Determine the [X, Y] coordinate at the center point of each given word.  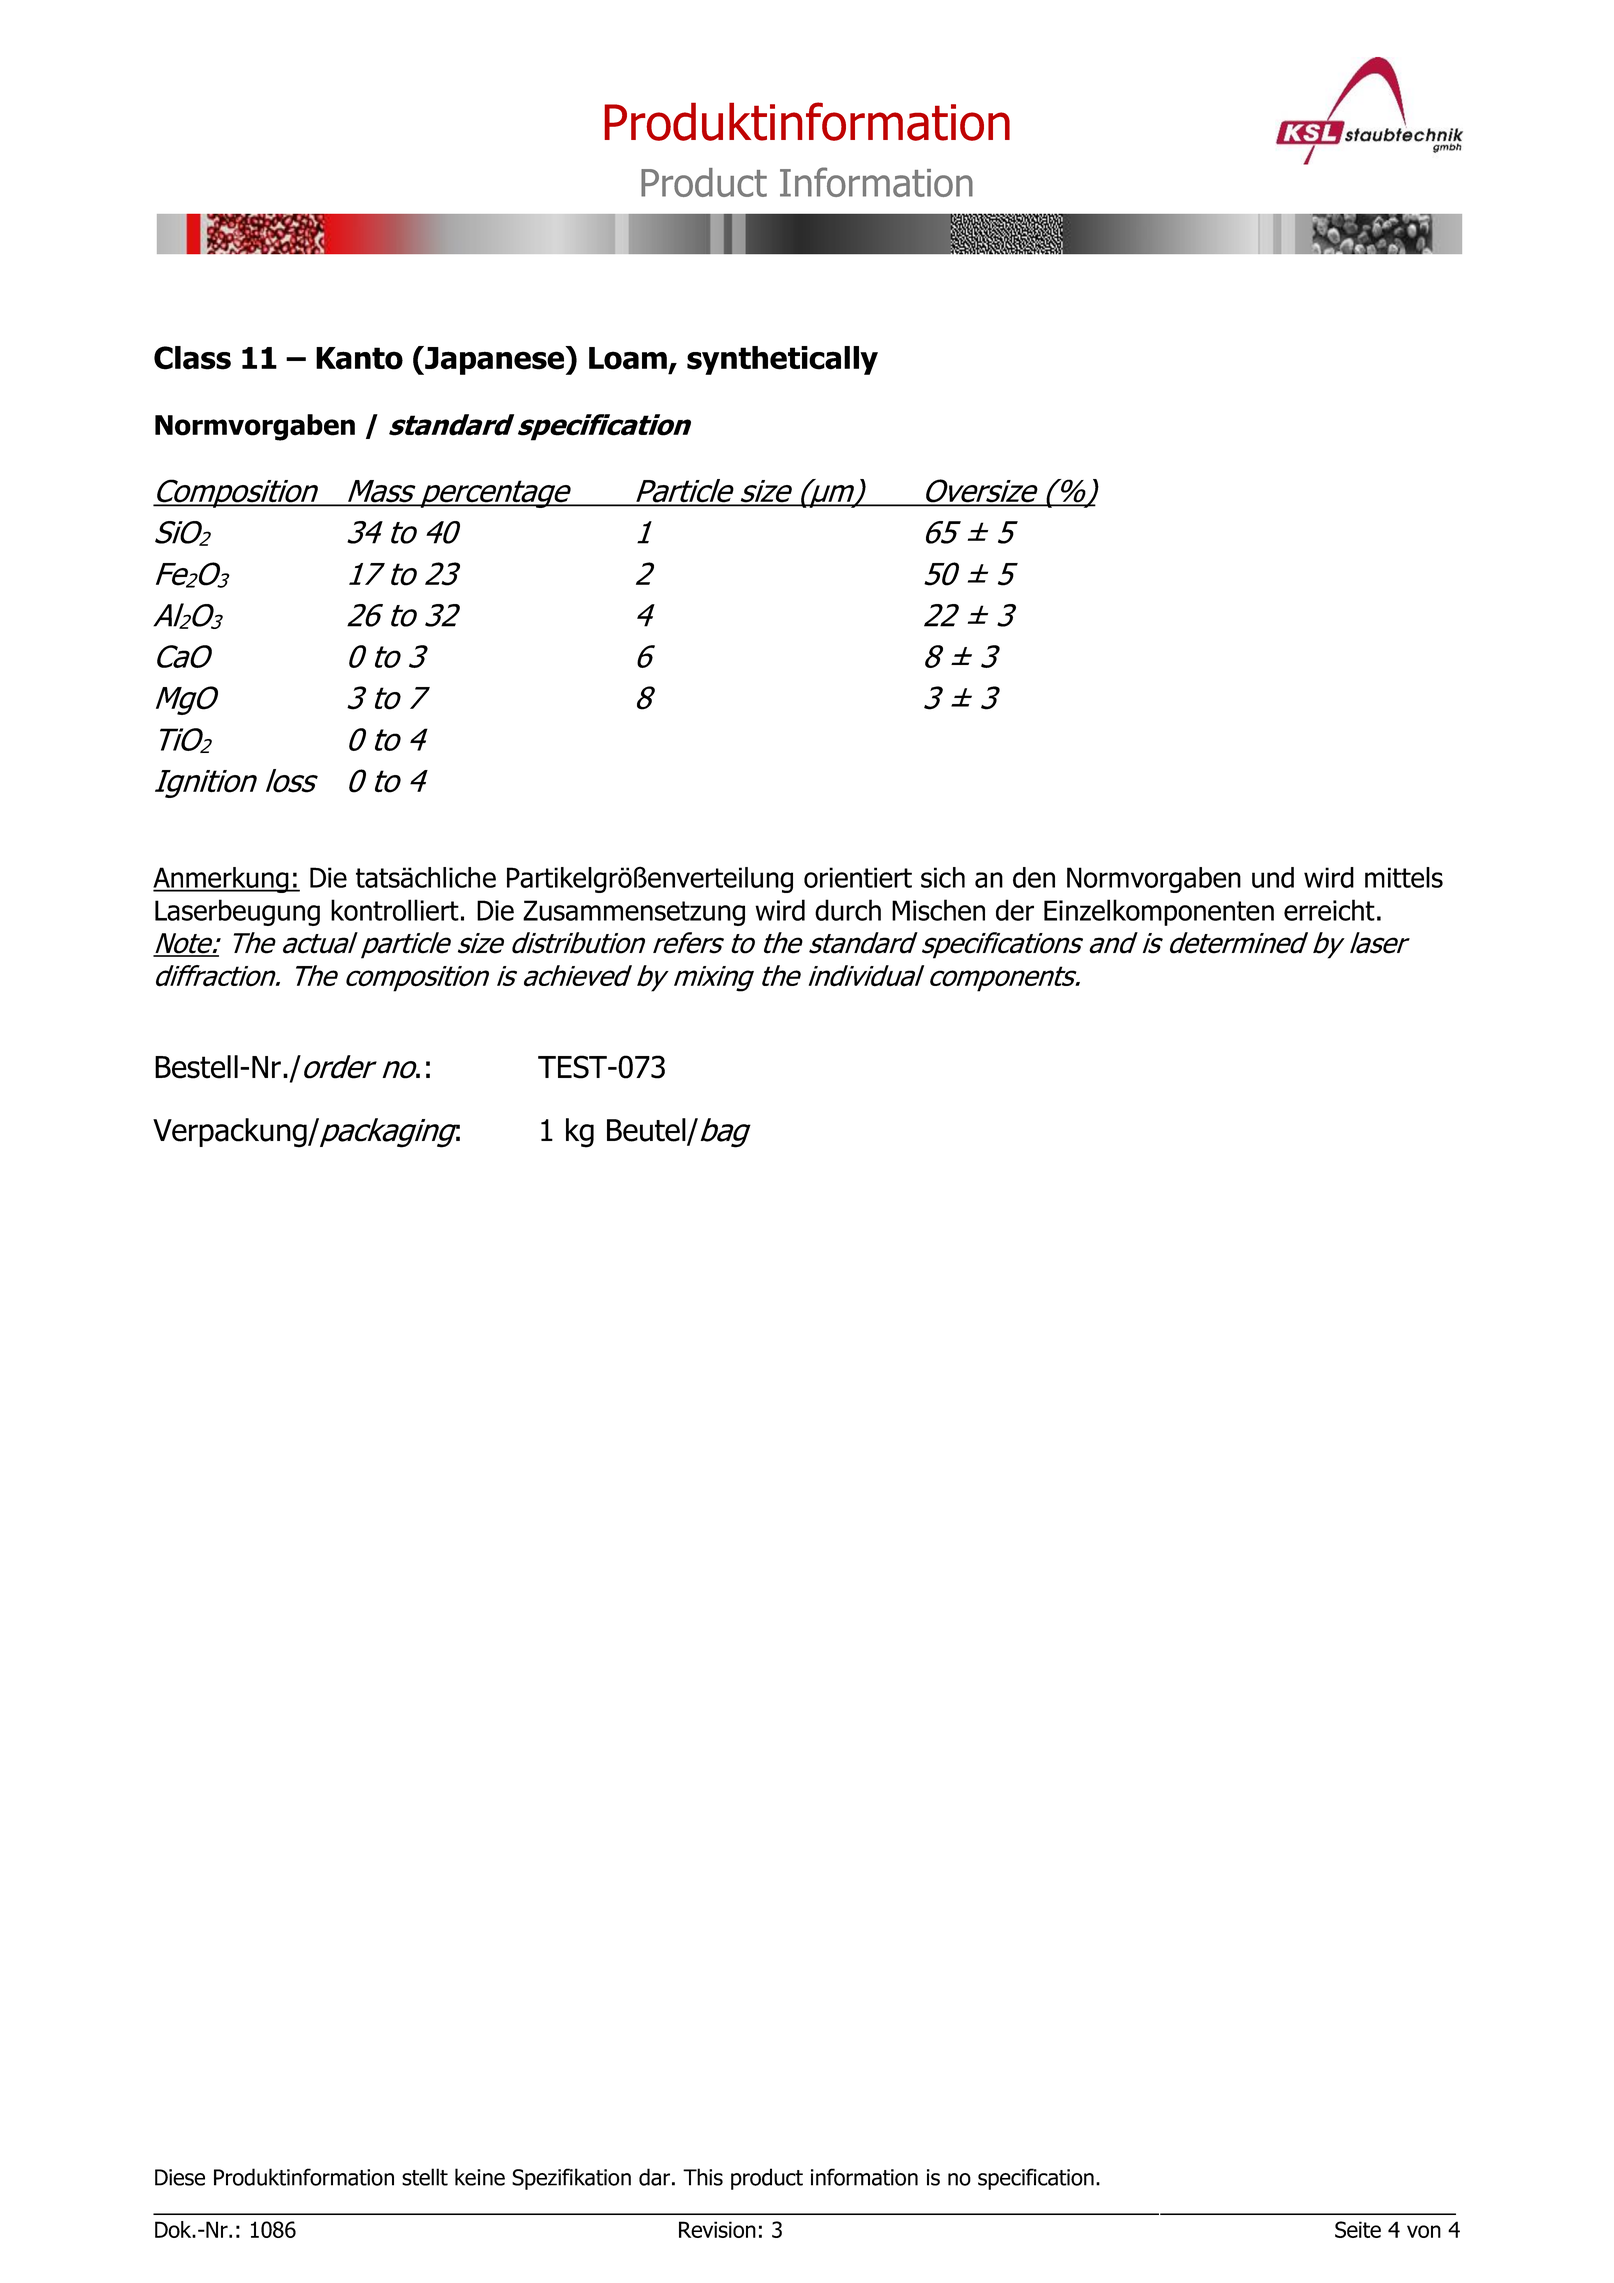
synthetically [782, 360]
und [1273, 877]
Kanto [359, 358]
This [703, 2177]
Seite [1358, 2229]
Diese [180, 2177]
